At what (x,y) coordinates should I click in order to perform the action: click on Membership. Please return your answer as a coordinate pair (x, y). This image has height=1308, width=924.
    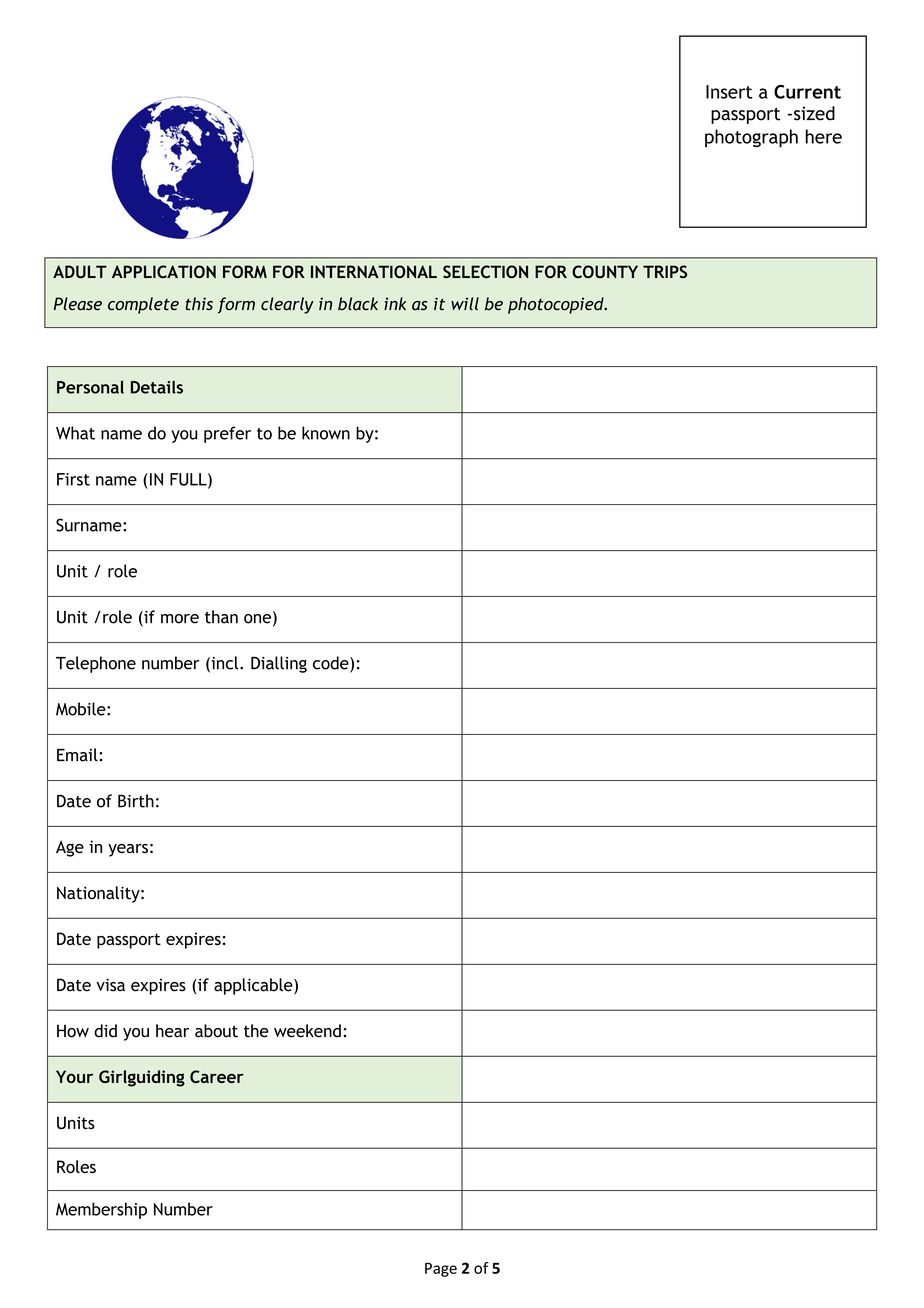
    Looking at the image, I should click on (101, 1210).
